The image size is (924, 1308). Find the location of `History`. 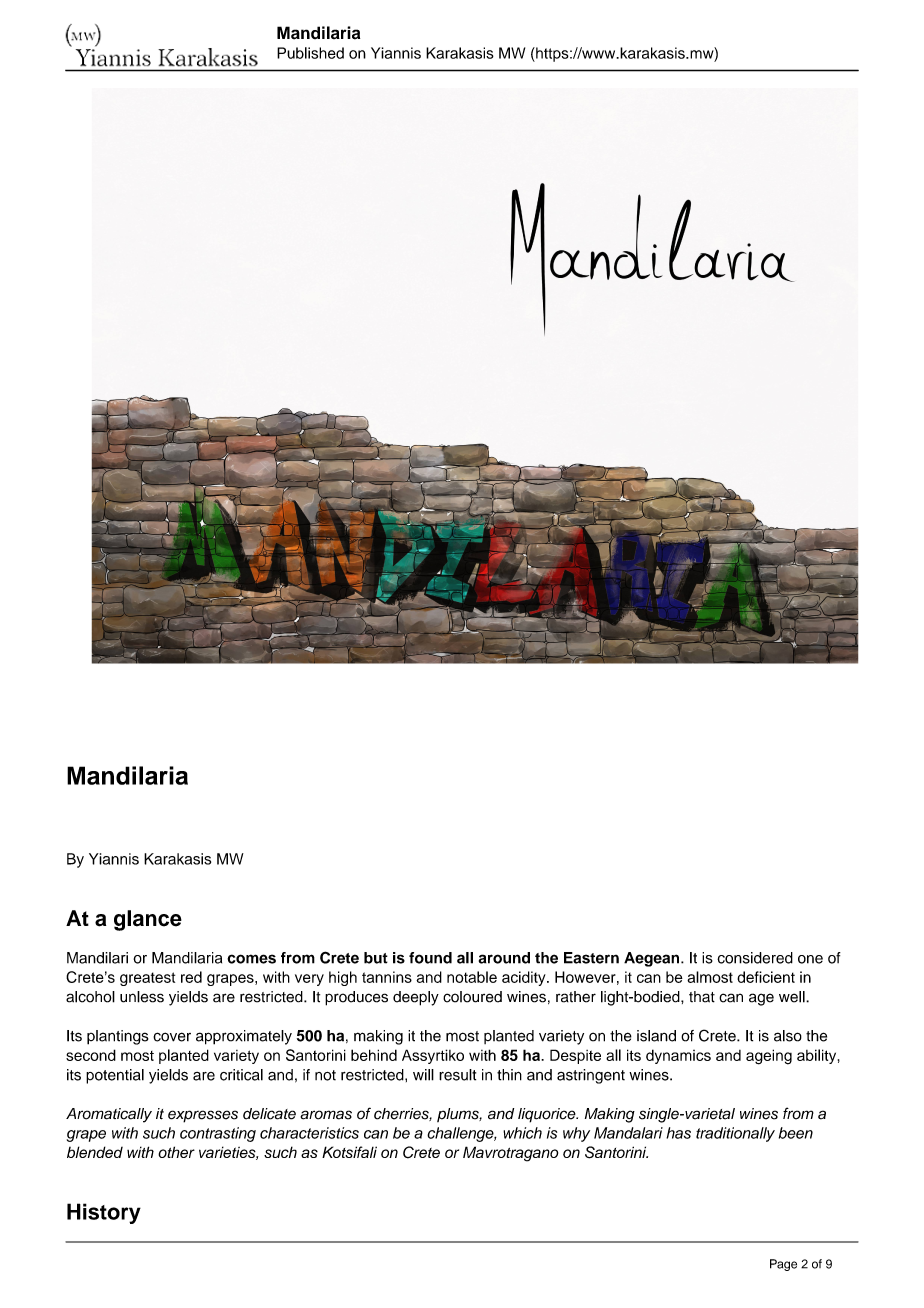

History is located at coordinates (104, 1213).
